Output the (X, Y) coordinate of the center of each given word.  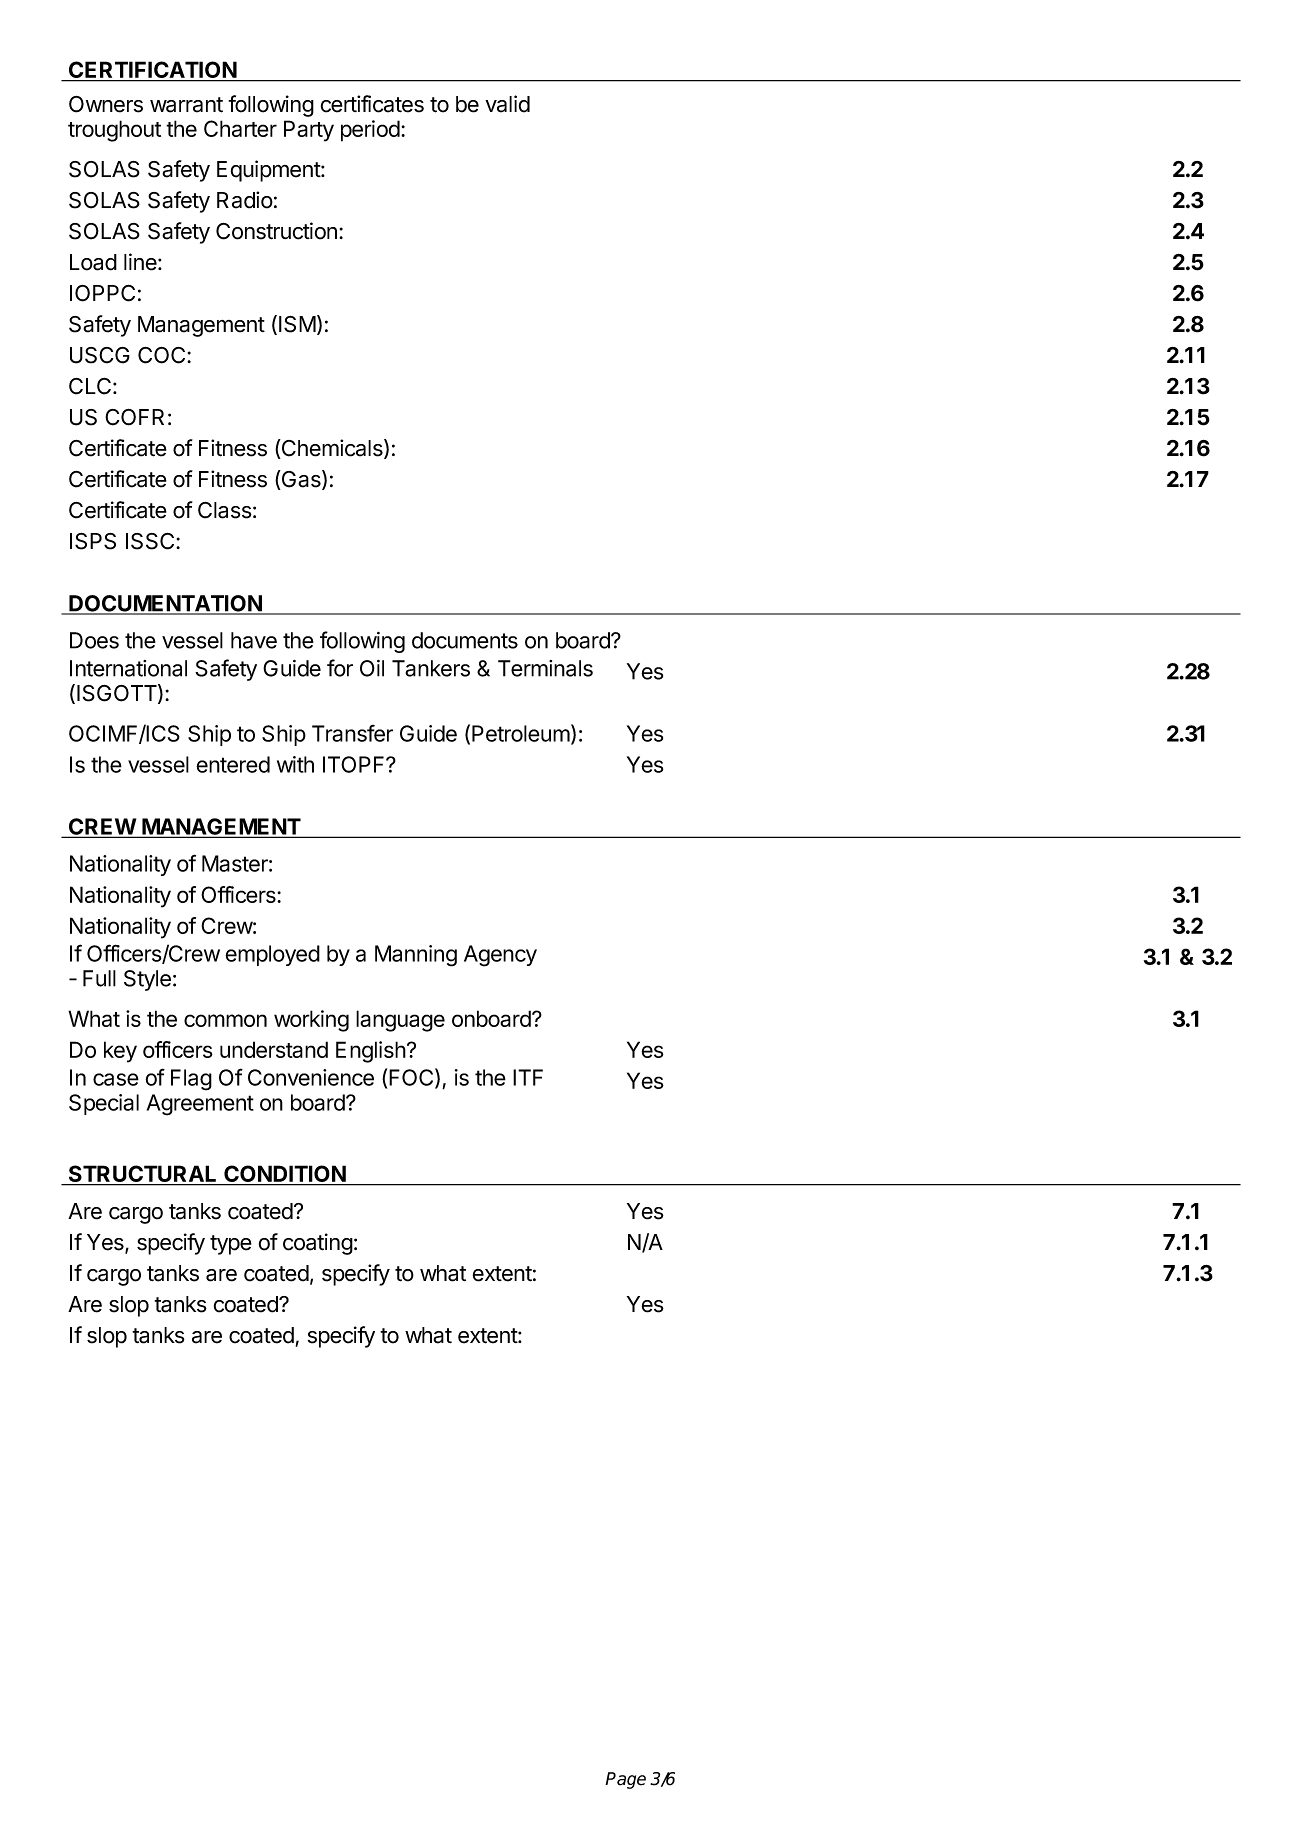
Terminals (545, 668)
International (128, 668)
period (370, 131)
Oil (372, 668)
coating (318, 1244)
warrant (186, 105)
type (231, 1245)
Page (625, 1780)
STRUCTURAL (143, 1175)
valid (507, 104)
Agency (500, 956)
